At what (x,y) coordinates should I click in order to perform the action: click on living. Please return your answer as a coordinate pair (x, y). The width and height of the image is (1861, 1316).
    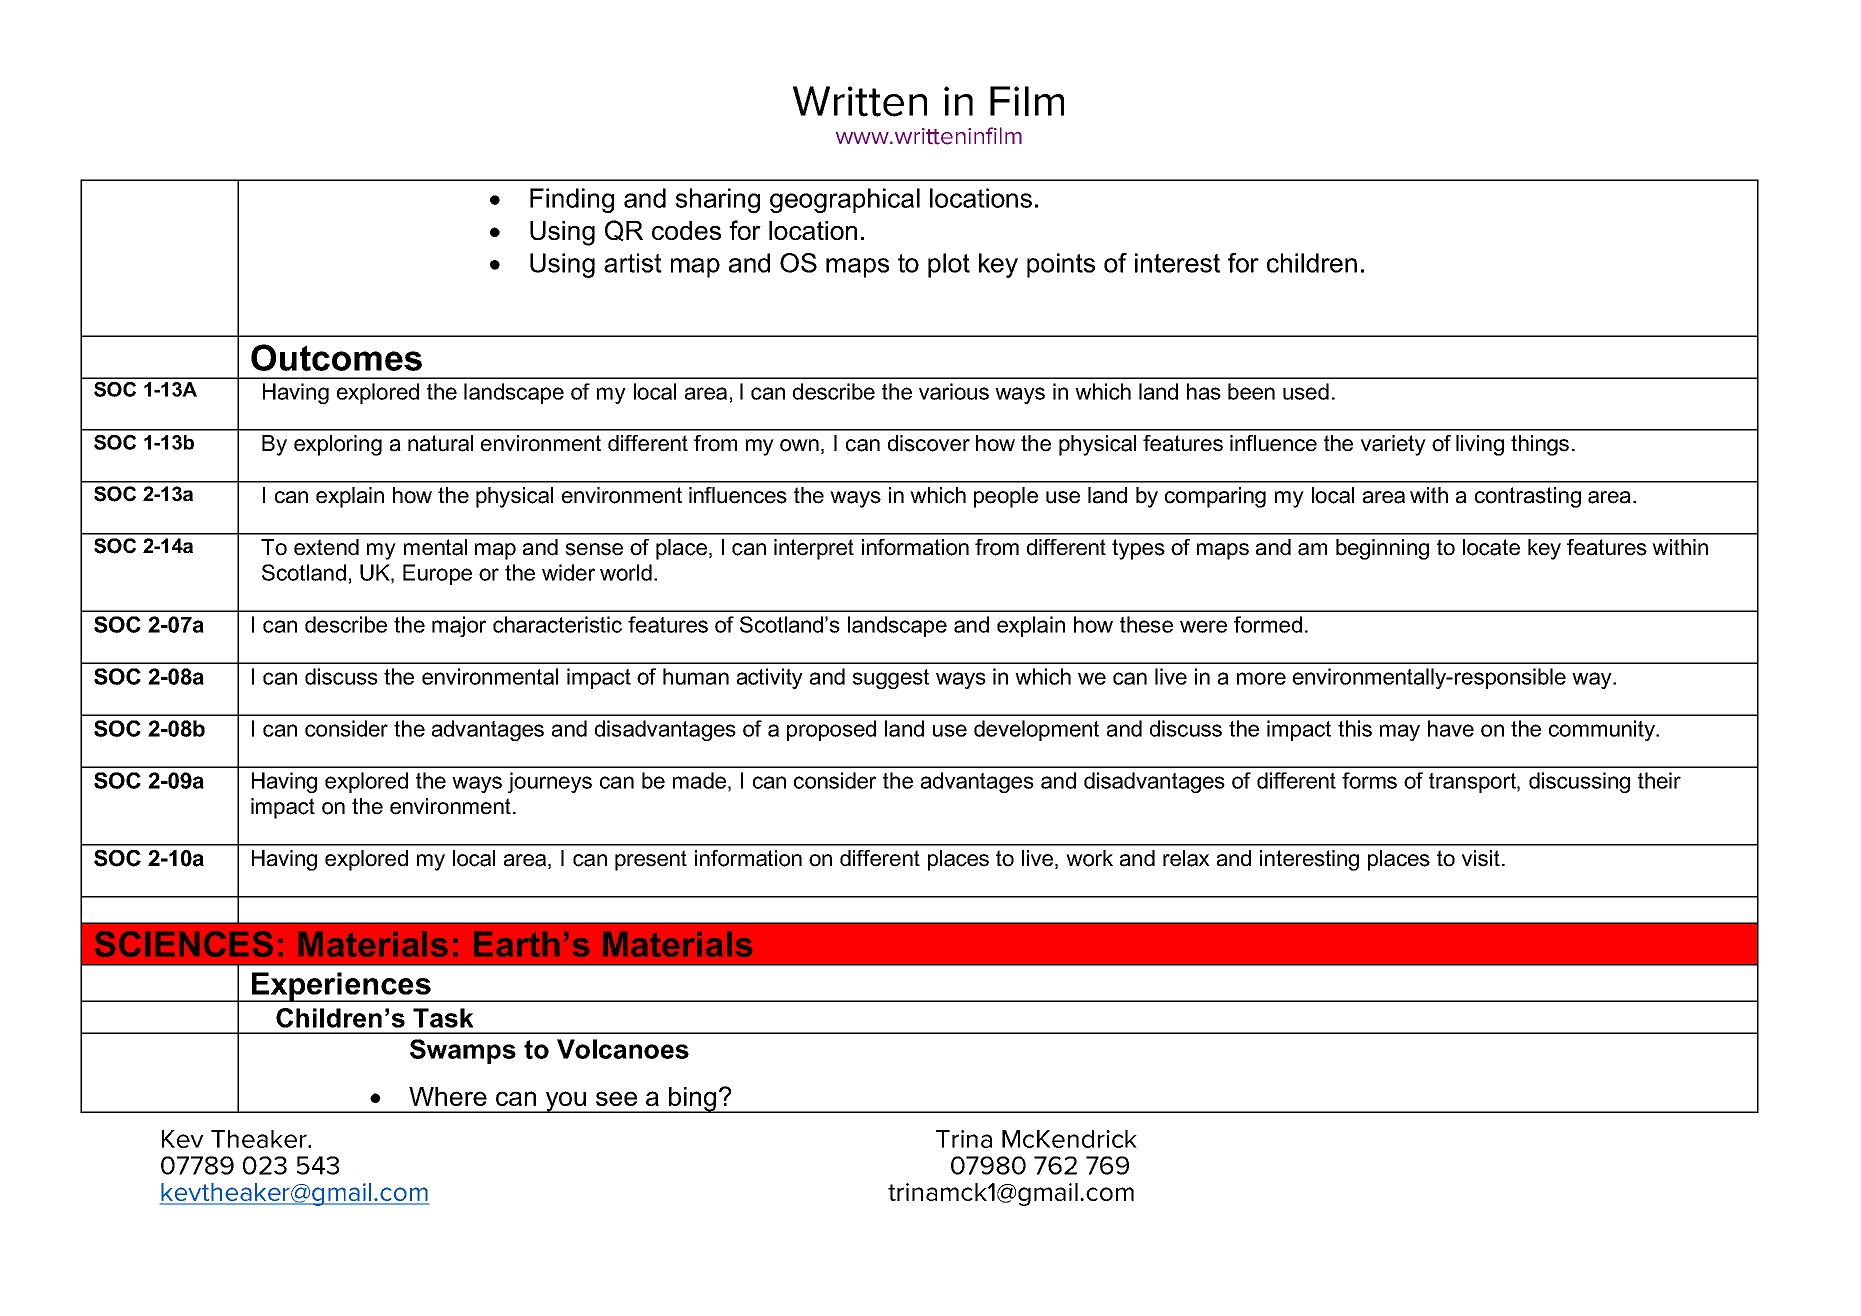
    Looking at the image, I should click on (1480, 445).
